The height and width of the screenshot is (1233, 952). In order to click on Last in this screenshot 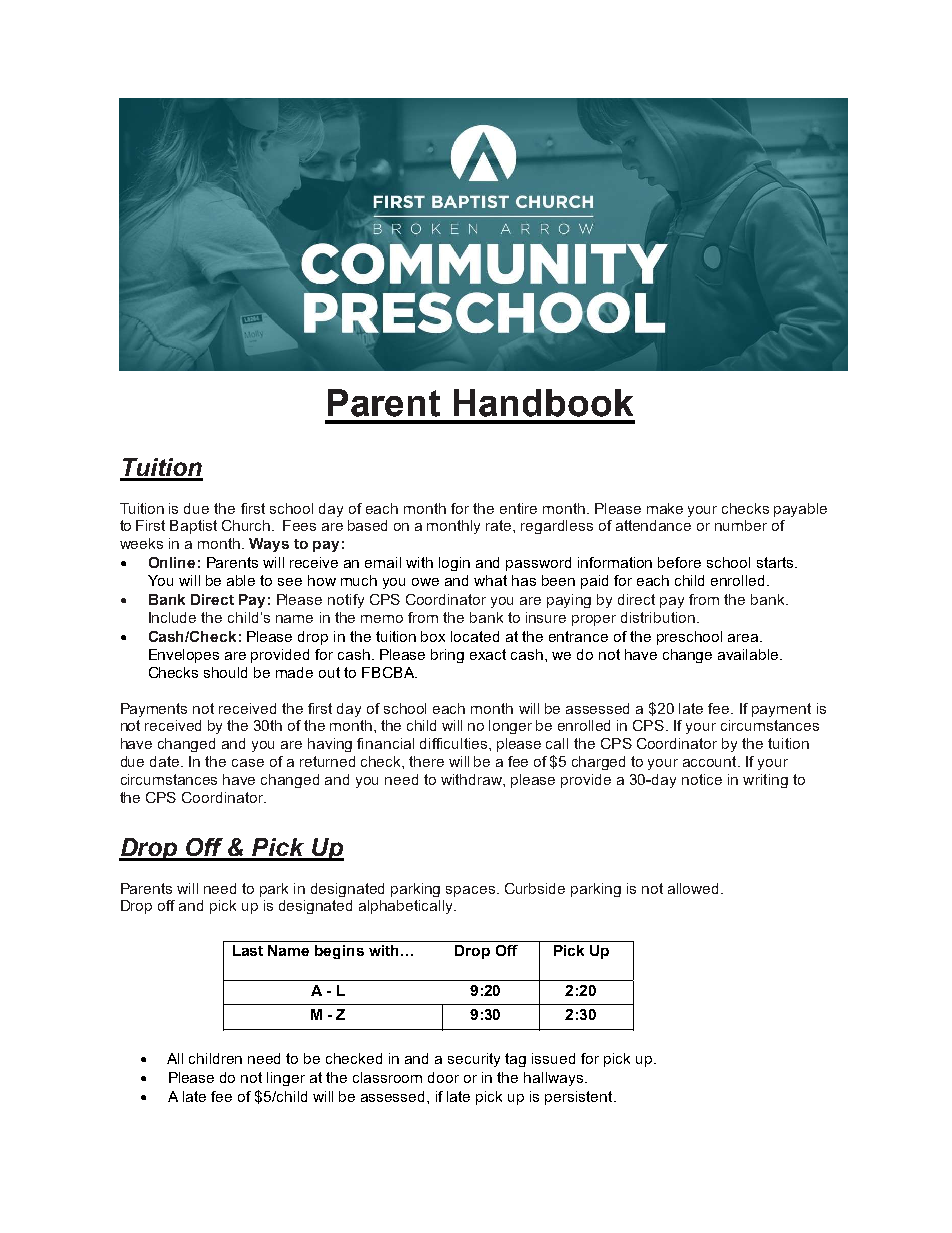, I will do `click(248, 950)`.
